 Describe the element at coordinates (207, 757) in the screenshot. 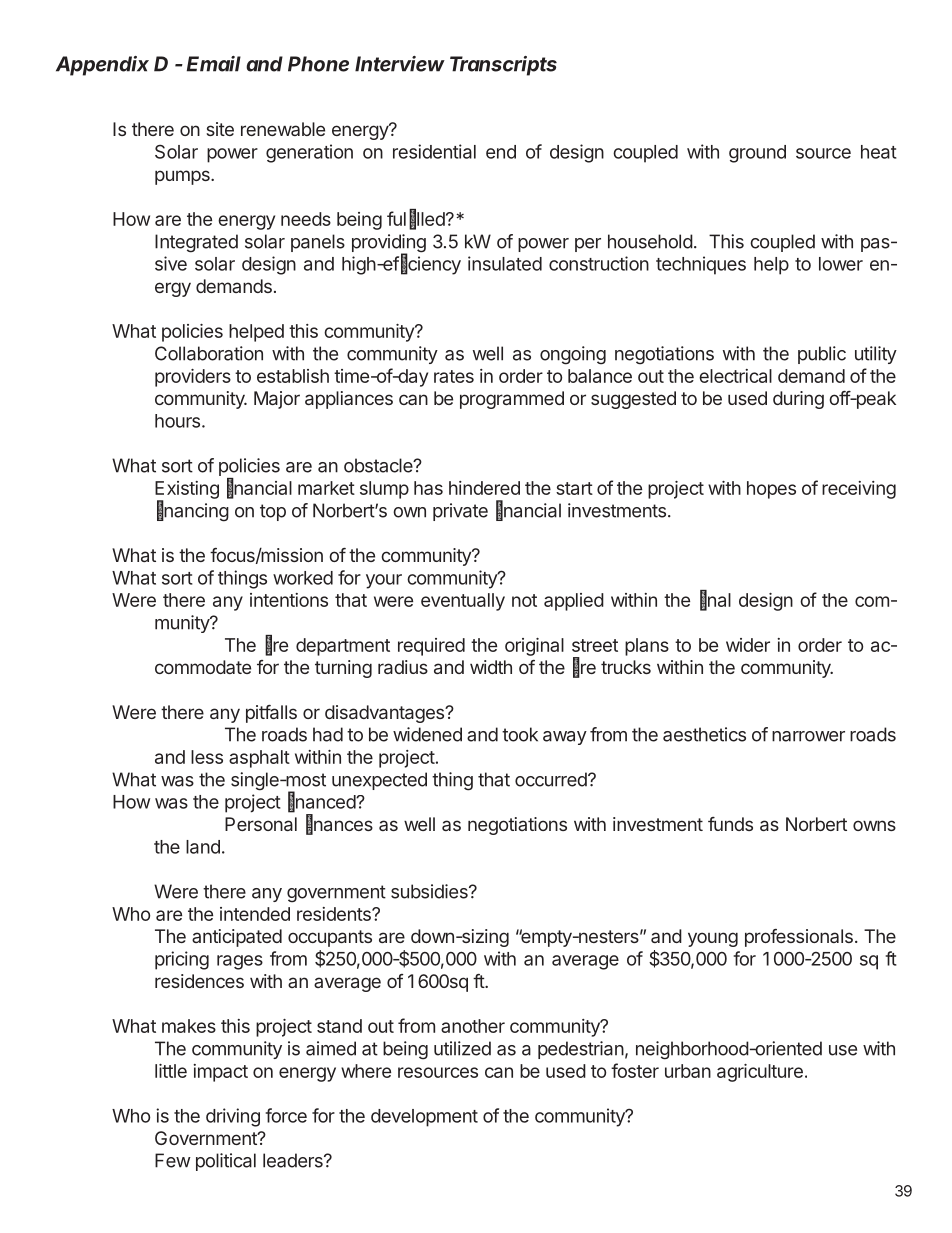

I see `less` at that location.
